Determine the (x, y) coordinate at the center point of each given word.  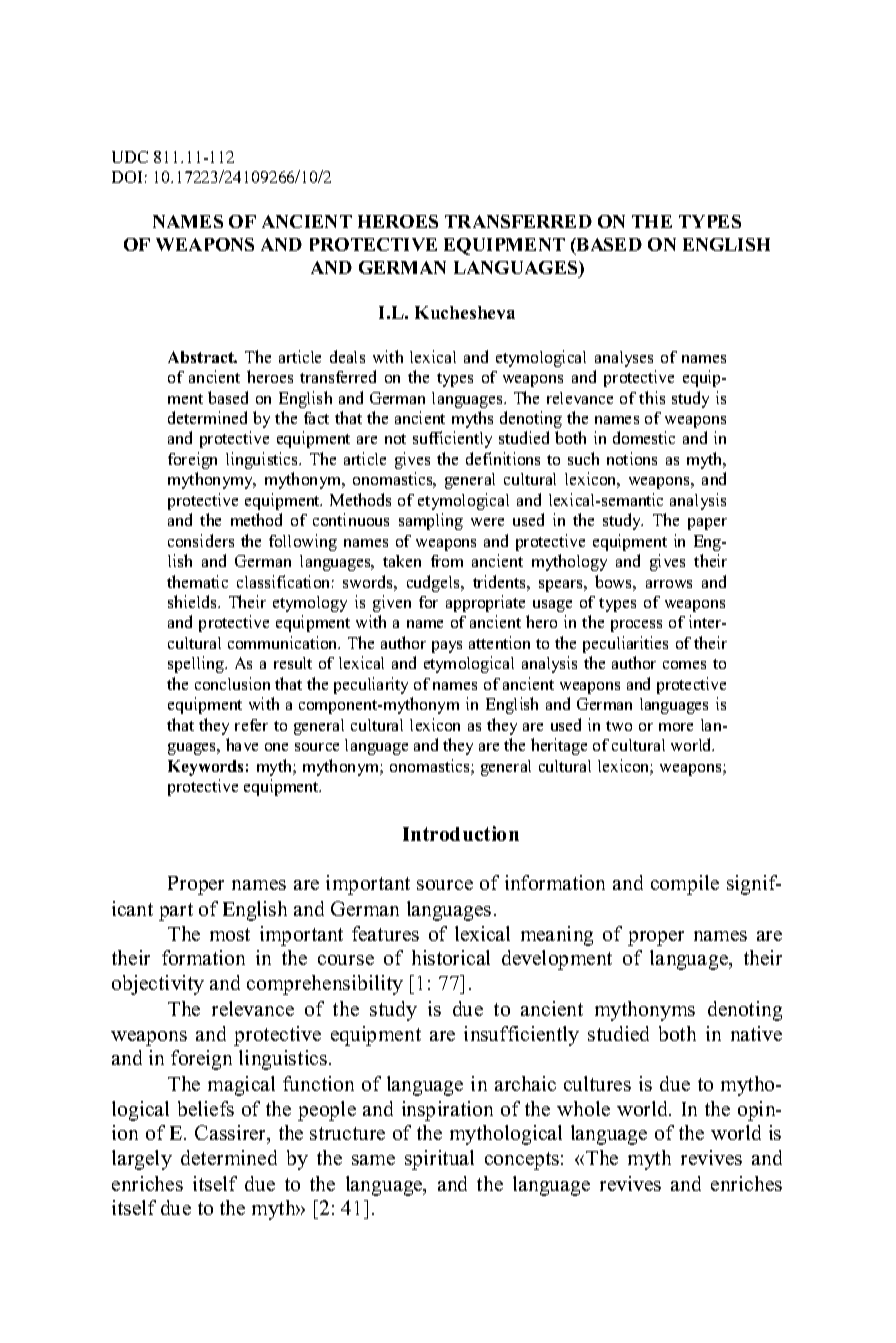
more (676, 727)
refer (251, 725)
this (652, 397)
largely (142, 1160)
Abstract (202, 357)
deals (347, 356)
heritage (559, 746)
